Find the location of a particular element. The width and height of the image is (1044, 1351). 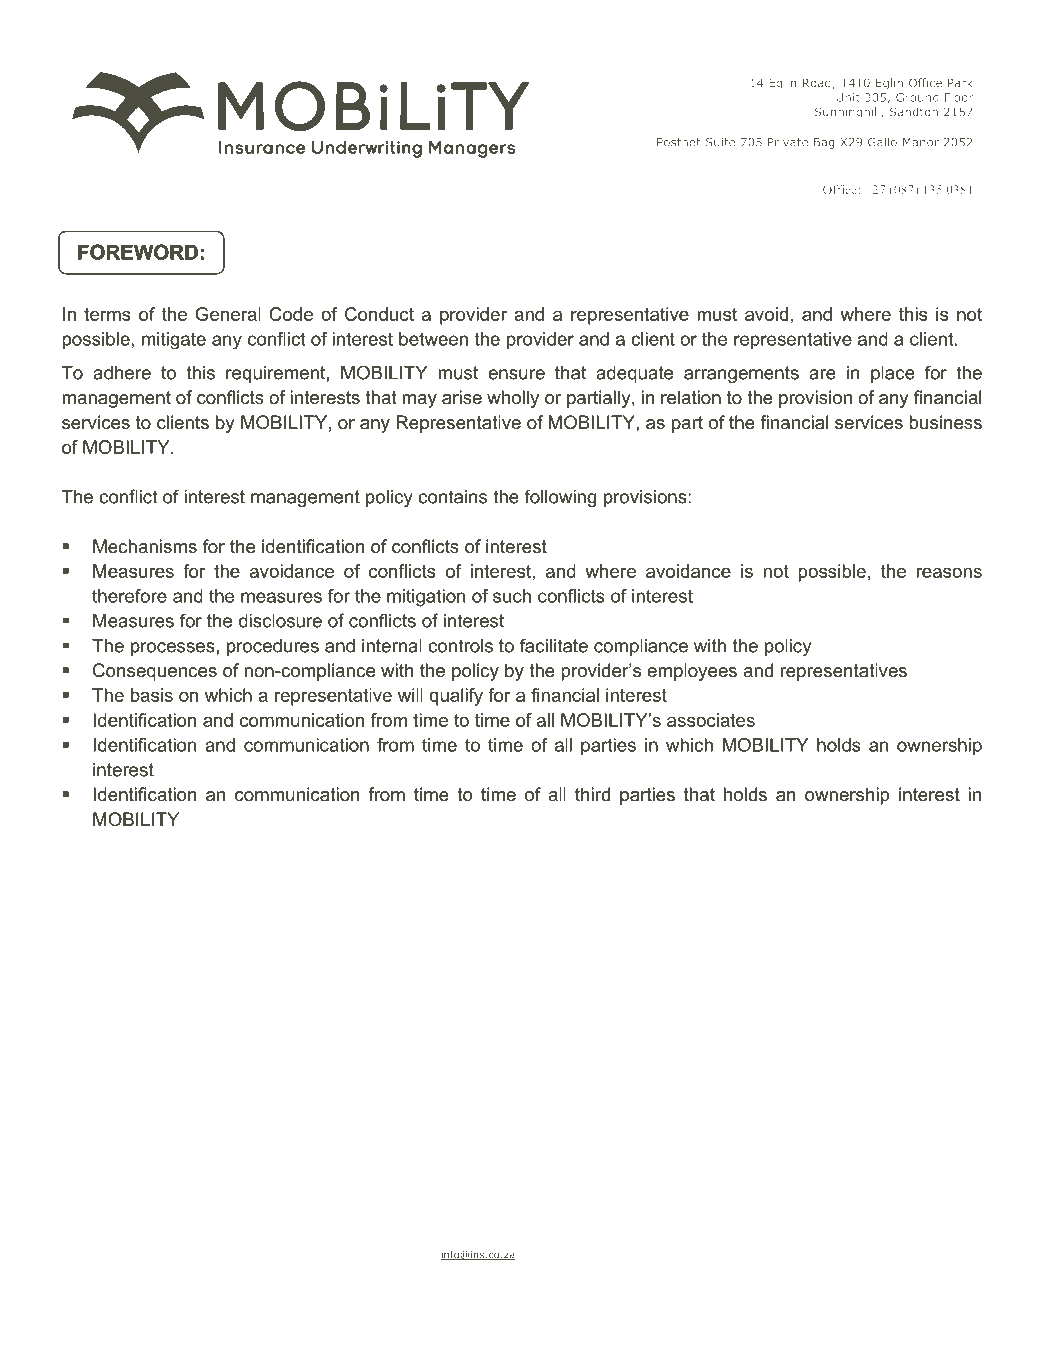

Unit is located at coordinates (848, 97).
